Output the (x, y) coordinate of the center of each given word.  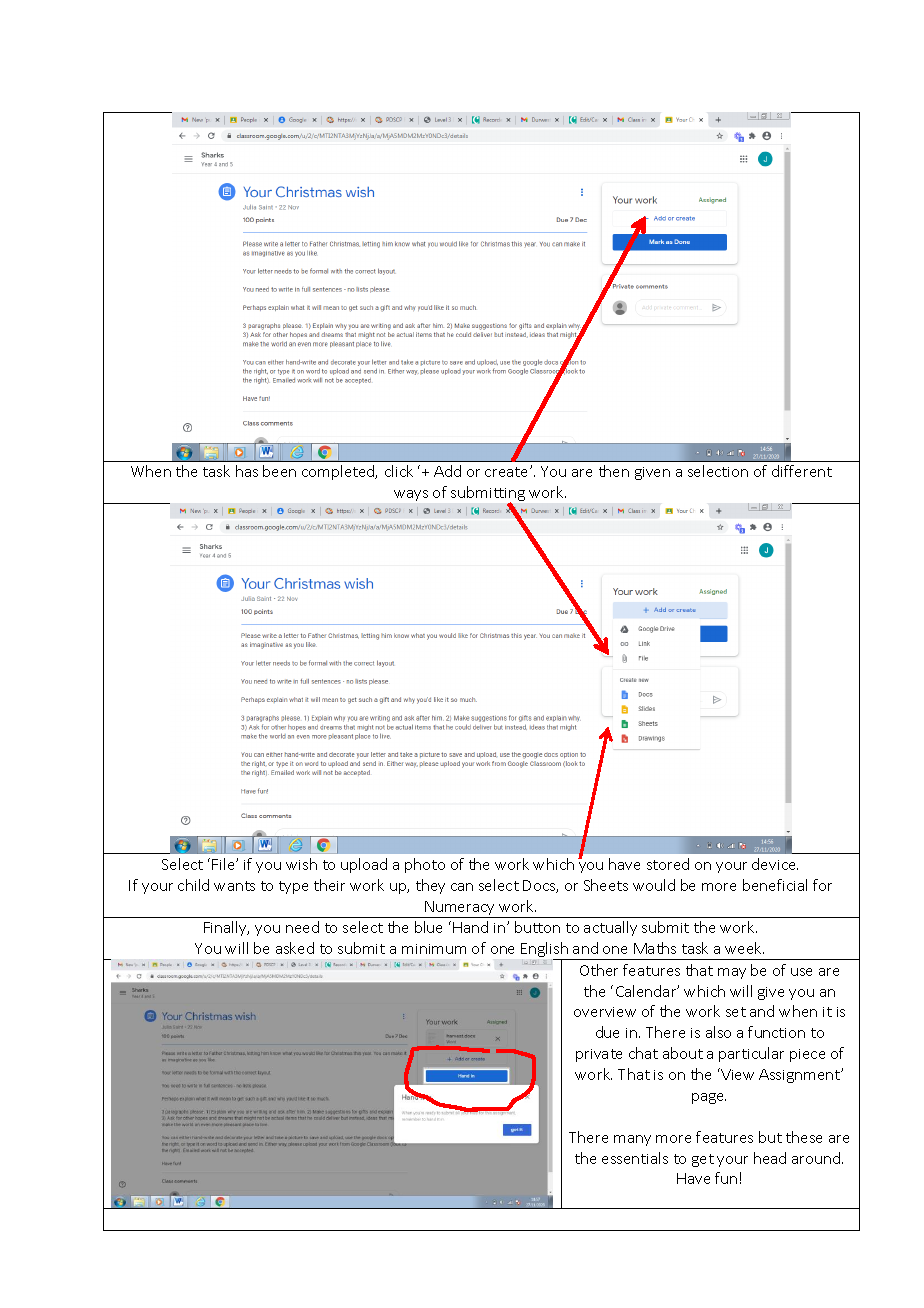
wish (301, 864)
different (802, 471)
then (614, 471)
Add (447, 471)
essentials (635, 1158)
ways (411, 495)
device (775, 864)
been (279, 471)
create (508, 472)
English (545, 951)
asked (295, 948)
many (632, 1140)
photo (425, 865)
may (732, 973)
